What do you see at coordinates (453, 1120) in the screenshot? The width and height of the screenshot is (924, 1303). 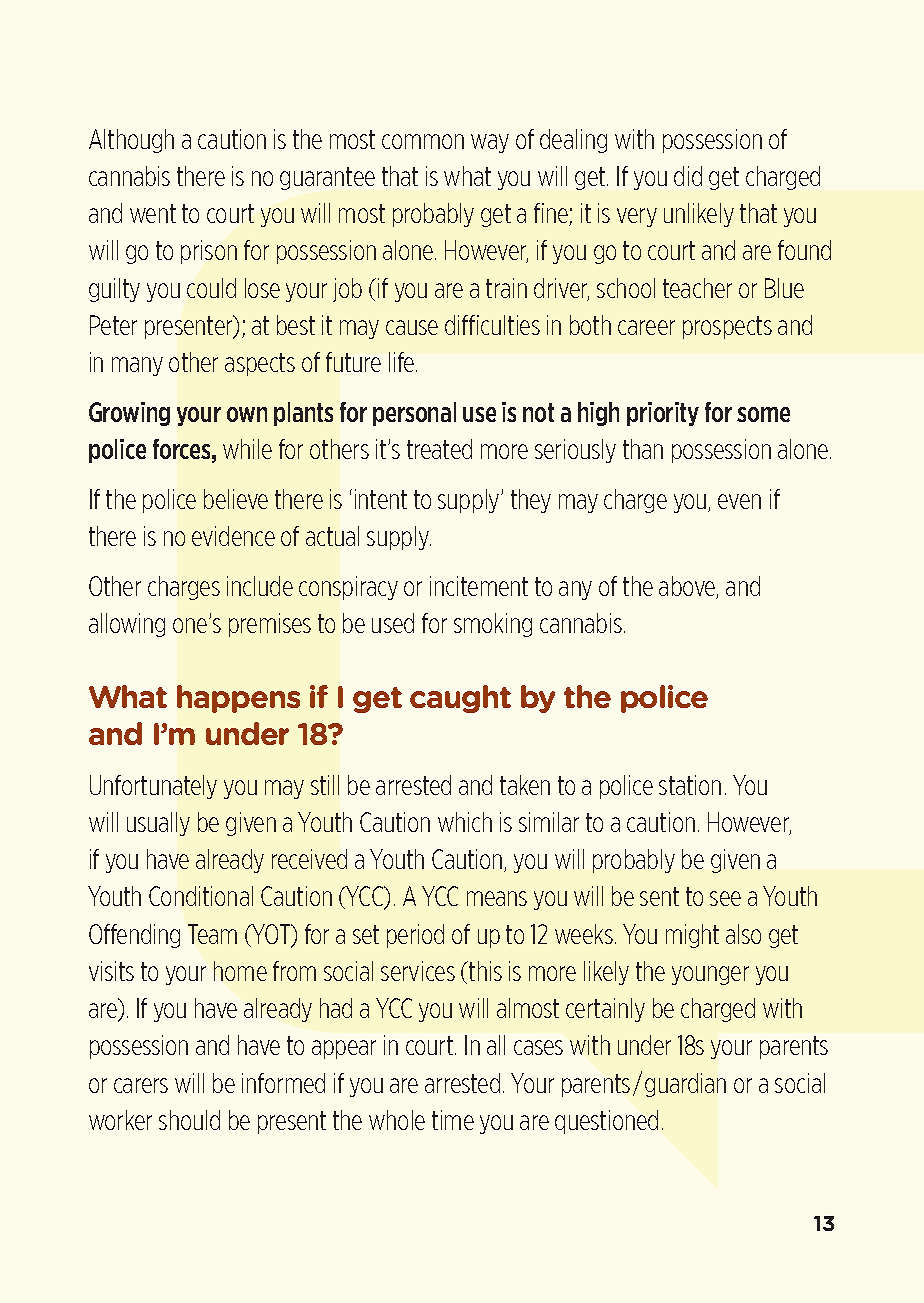 I see `time` at bounding box center [453, 1120].
